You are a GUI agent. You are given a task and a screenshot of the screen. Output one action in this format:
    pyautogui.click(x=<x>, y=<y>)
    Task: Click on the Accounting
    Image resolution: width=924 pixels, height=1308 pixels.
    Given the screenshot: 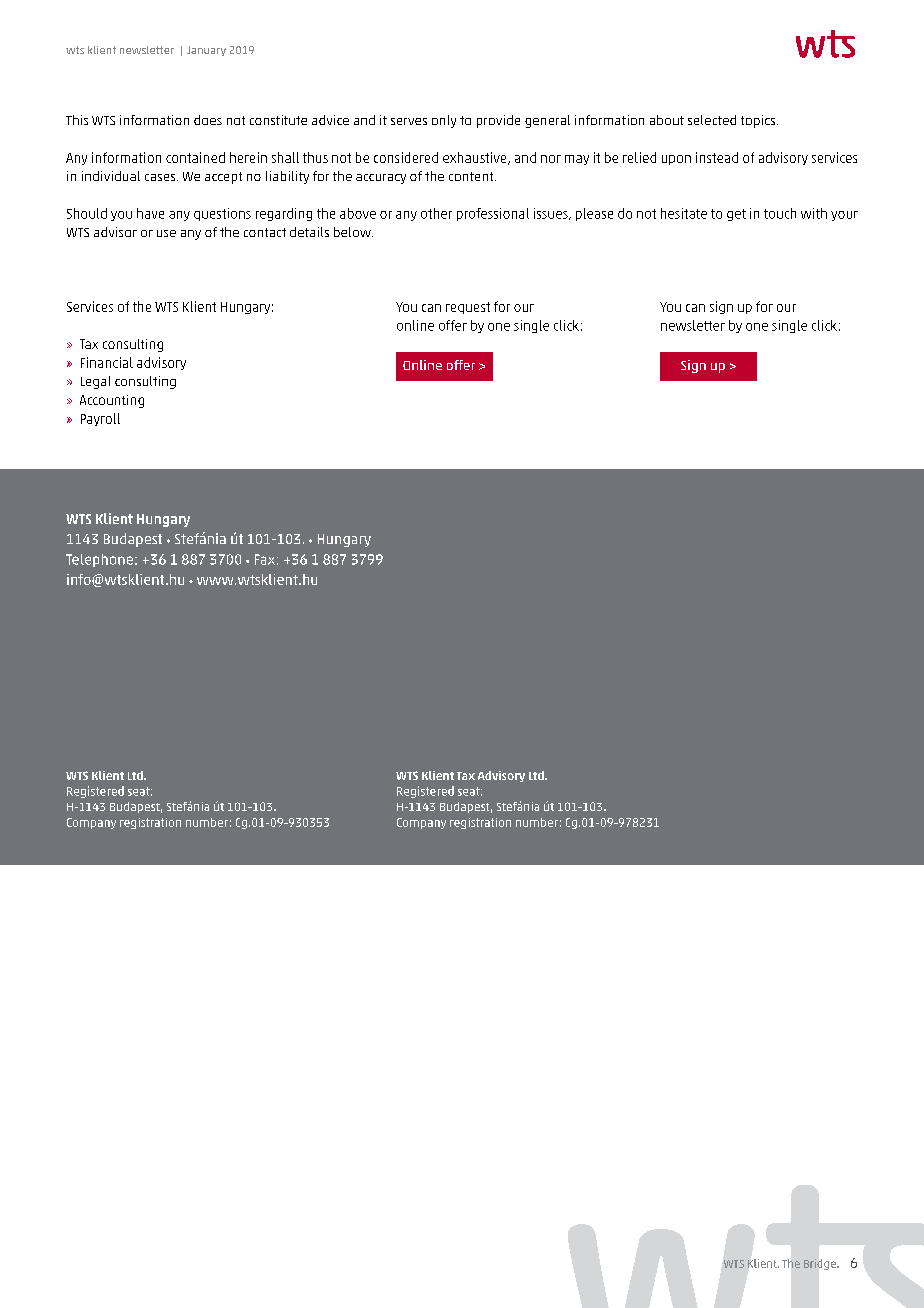 What is the action you would take?
    pyautogui.click(x=112, y=401)
